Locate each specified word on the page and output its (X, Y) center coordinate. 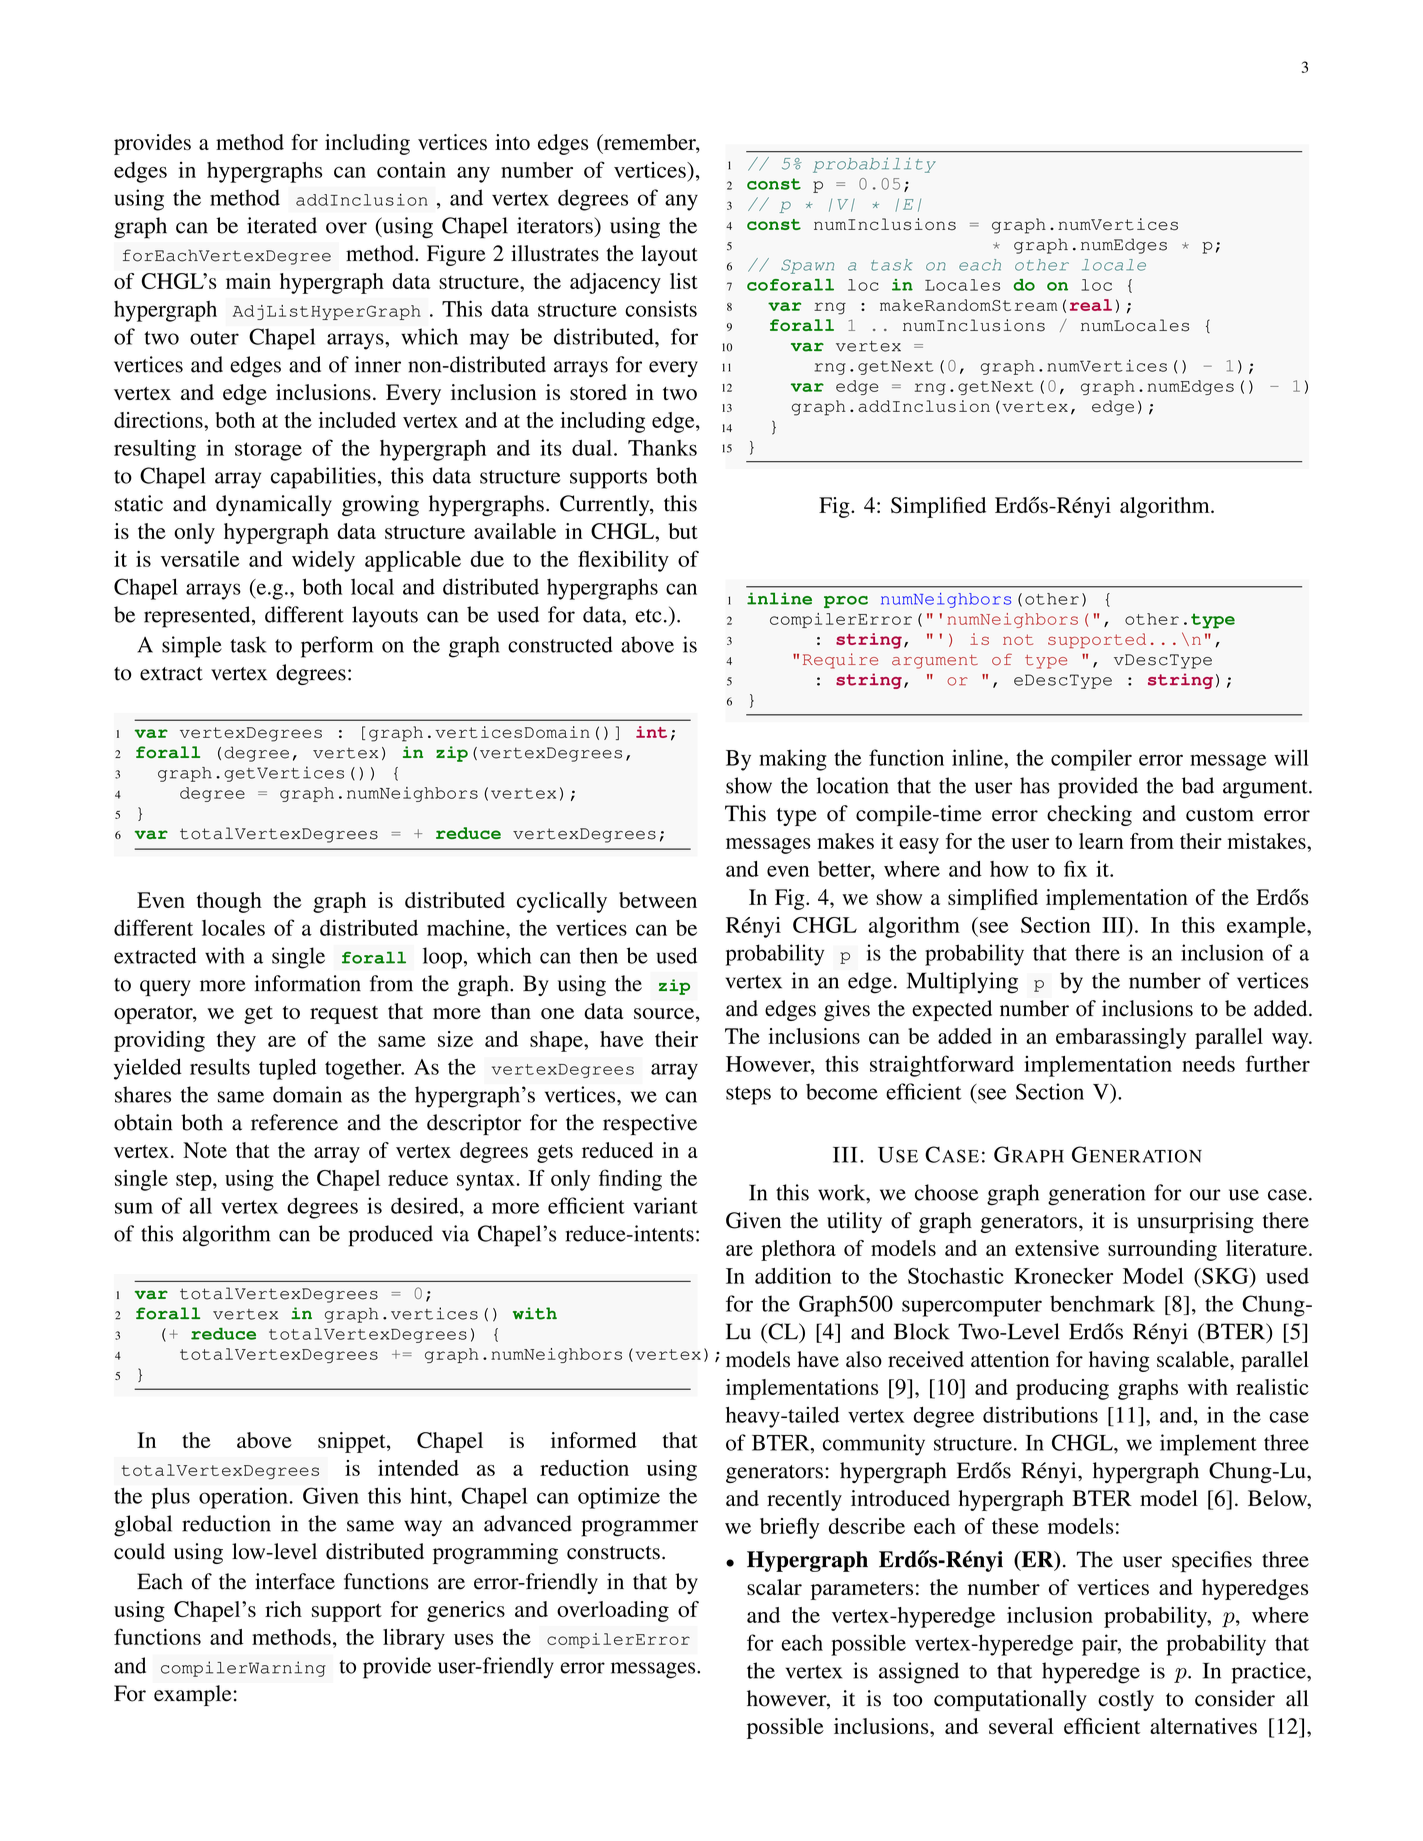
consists (661, 308)
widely (323, 561)
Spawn (807, 266)
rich (283, 1609)
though (229, 902)
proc (846, 602)
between (658, 900)
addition (793, 1275)
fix (1075, 868)
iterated (282, 225)
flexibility (623, 561)
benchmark (1102, 1303)
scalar (774, 1587)
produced (391, 1236)
